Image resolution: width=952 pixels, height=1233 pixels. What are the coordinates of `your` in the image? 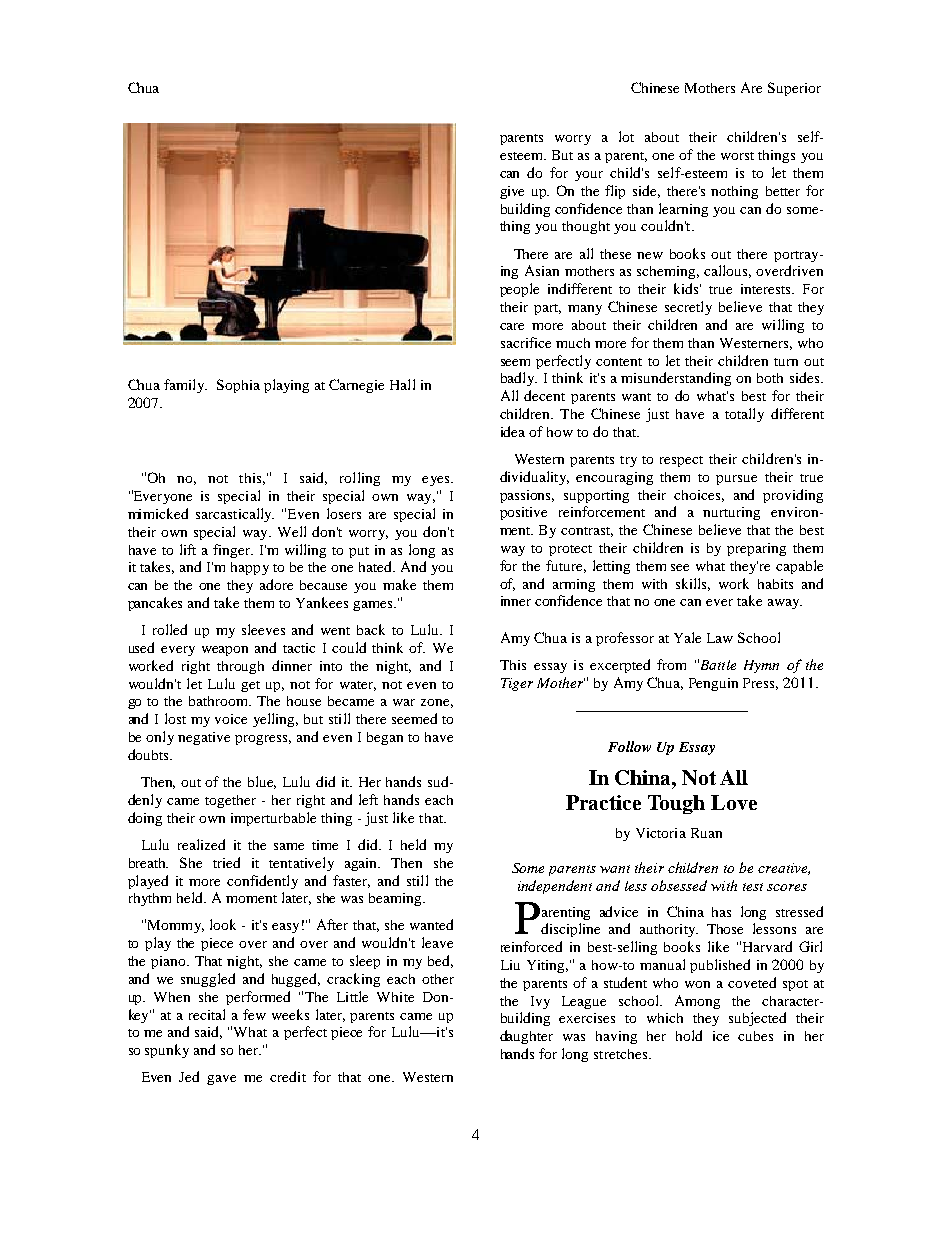 It's located at (589, 176).
